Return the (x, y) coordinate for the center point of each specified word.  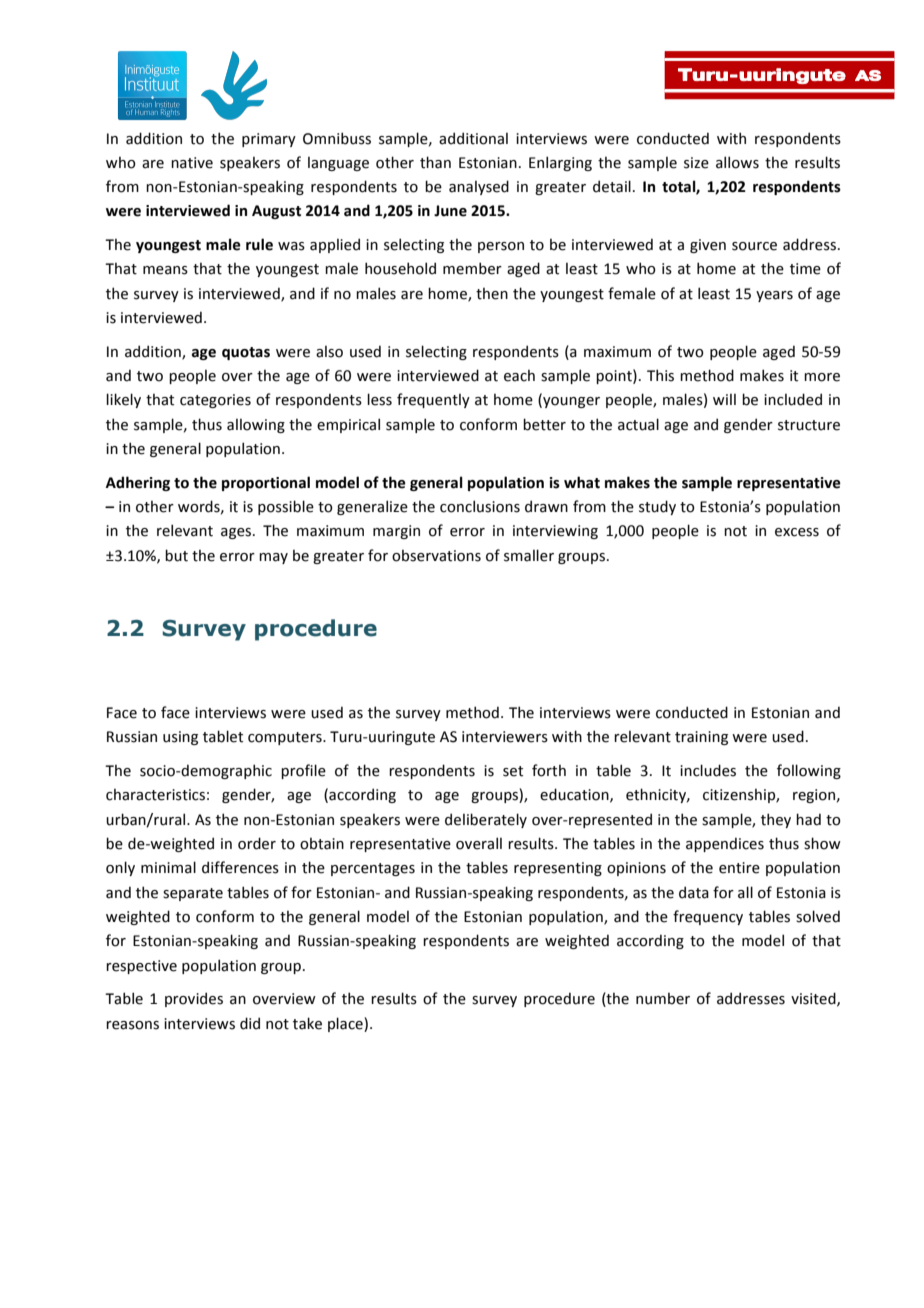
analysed (479, 187)
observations (436, 556)
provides (194, 999)
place (346, 1024)
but (176, 555)
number (663, 999)
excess (797, 532)
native (192, 163)
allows (737, 162)
